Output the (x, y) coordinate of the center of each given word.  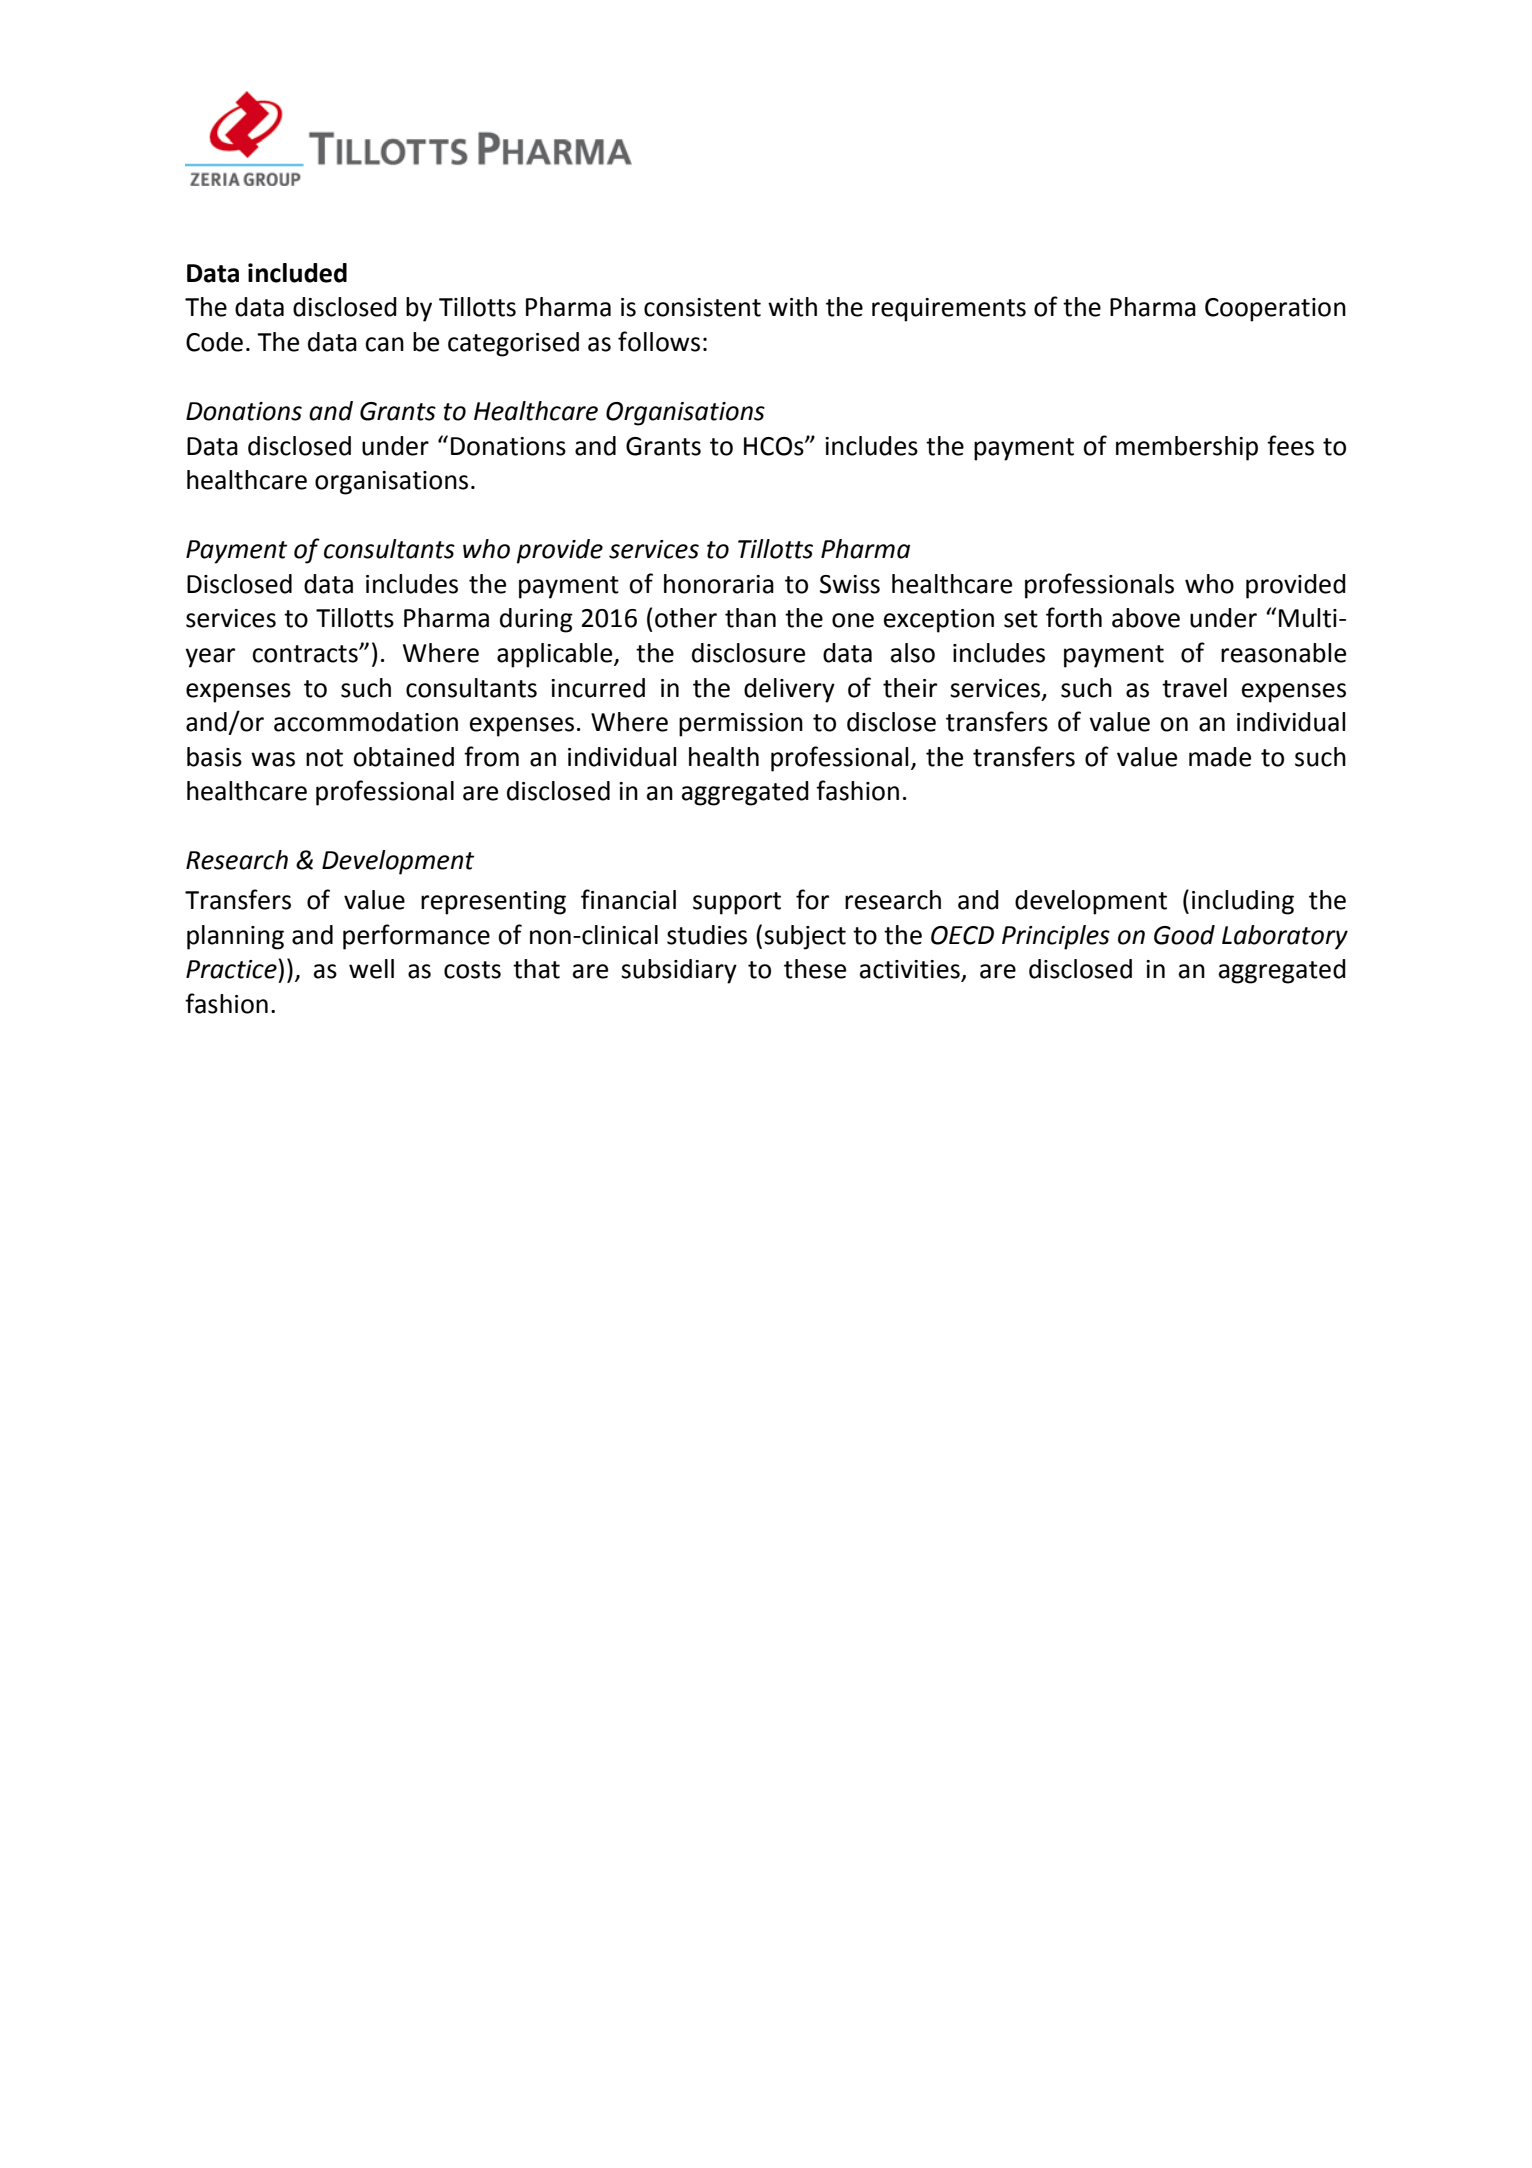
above (1146, 618)
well (371, 969)
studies (707, 935)
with (792, 307)
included (297, 273)
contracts (306, 654)
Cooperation (1275, 310)
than (750, 618)
